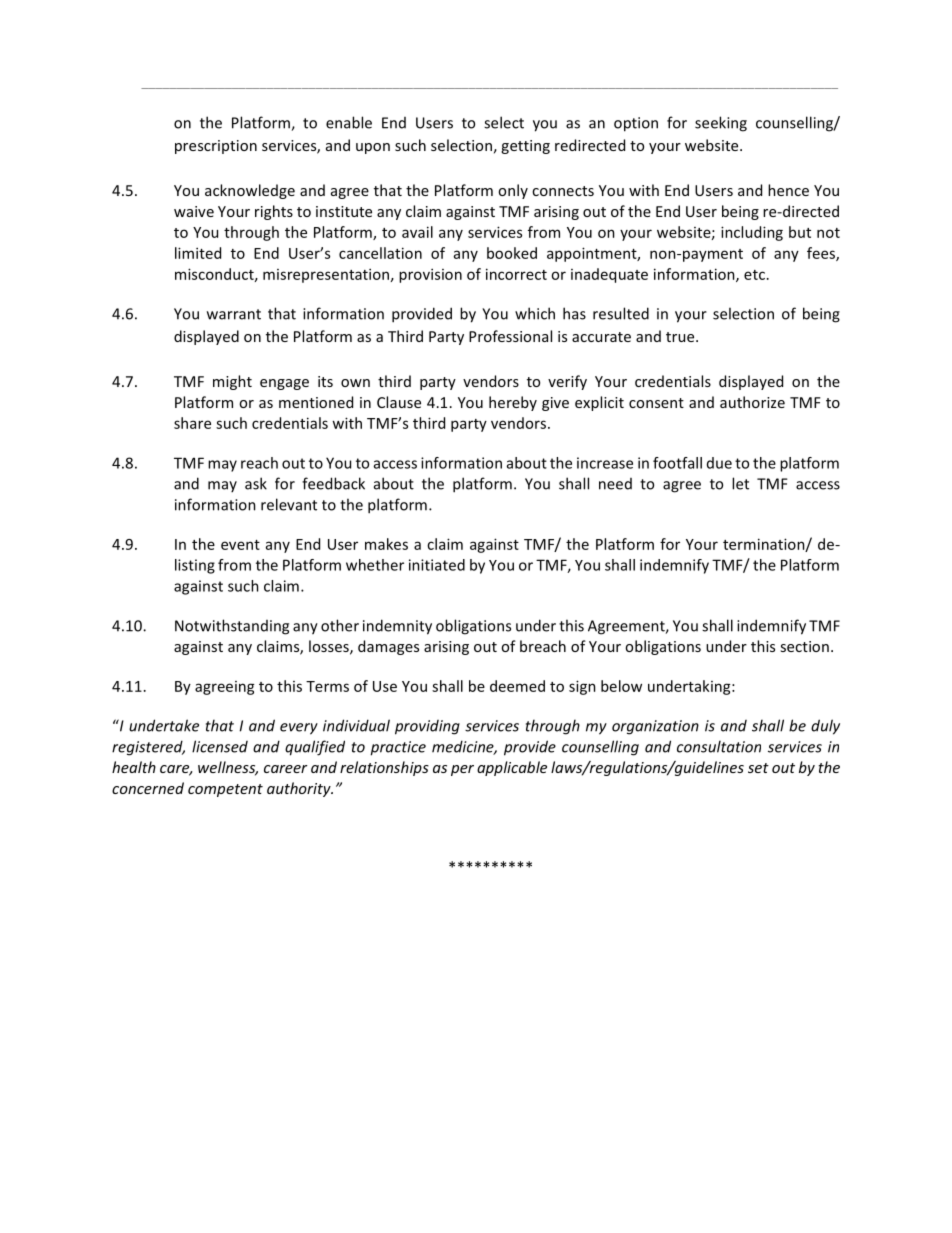  What do you see at coordinates (525, 147) in the page?
I see `getting` at bounding box center [525, 147].
